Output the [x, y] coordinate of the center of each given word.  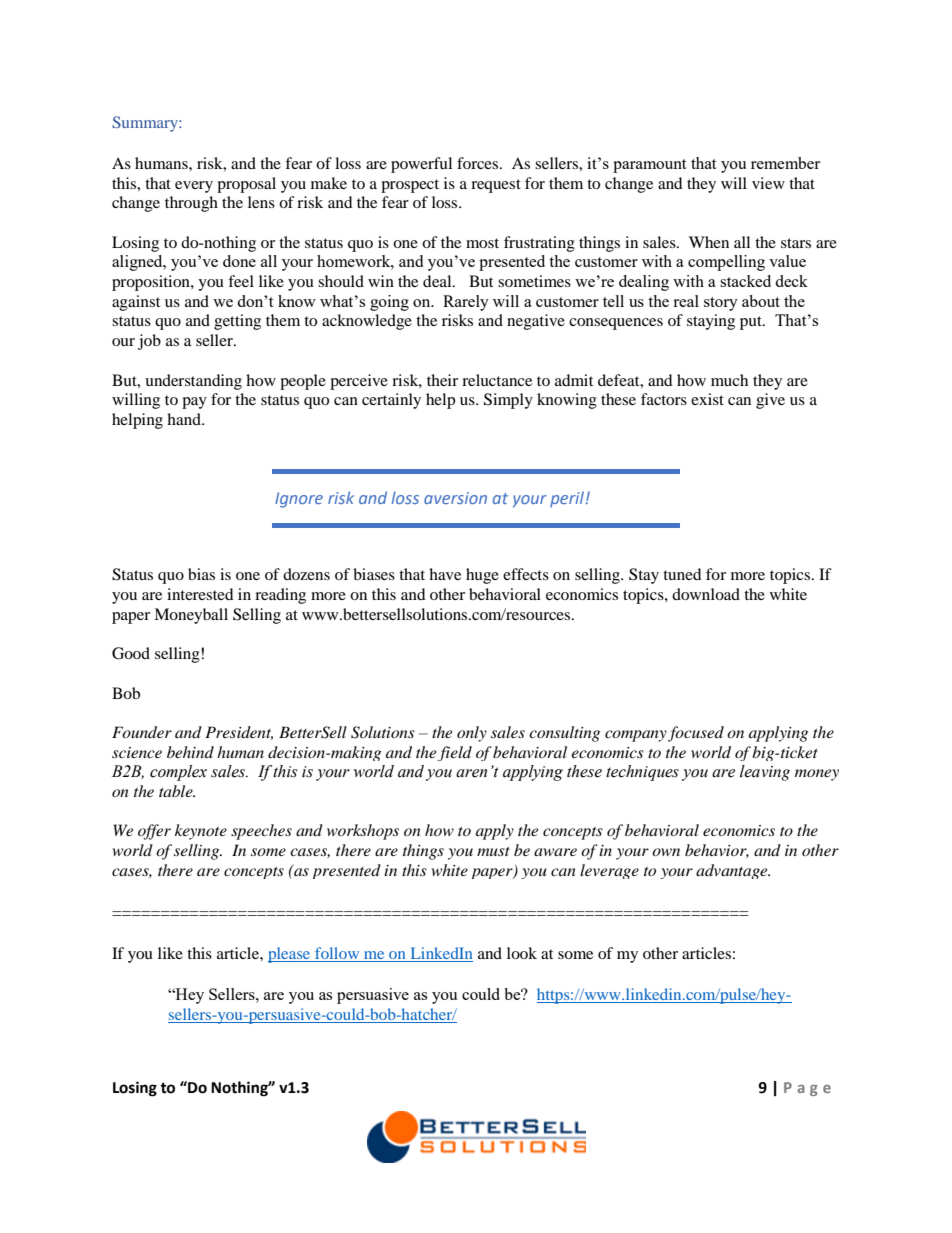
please [290, 955]
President [239, 733]
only [472, 734]
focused [696, 734]
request [496, 186]
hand [185, 419]
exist [707, 399]
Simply [508, 401]
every [194, 187]
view [768, 183]
